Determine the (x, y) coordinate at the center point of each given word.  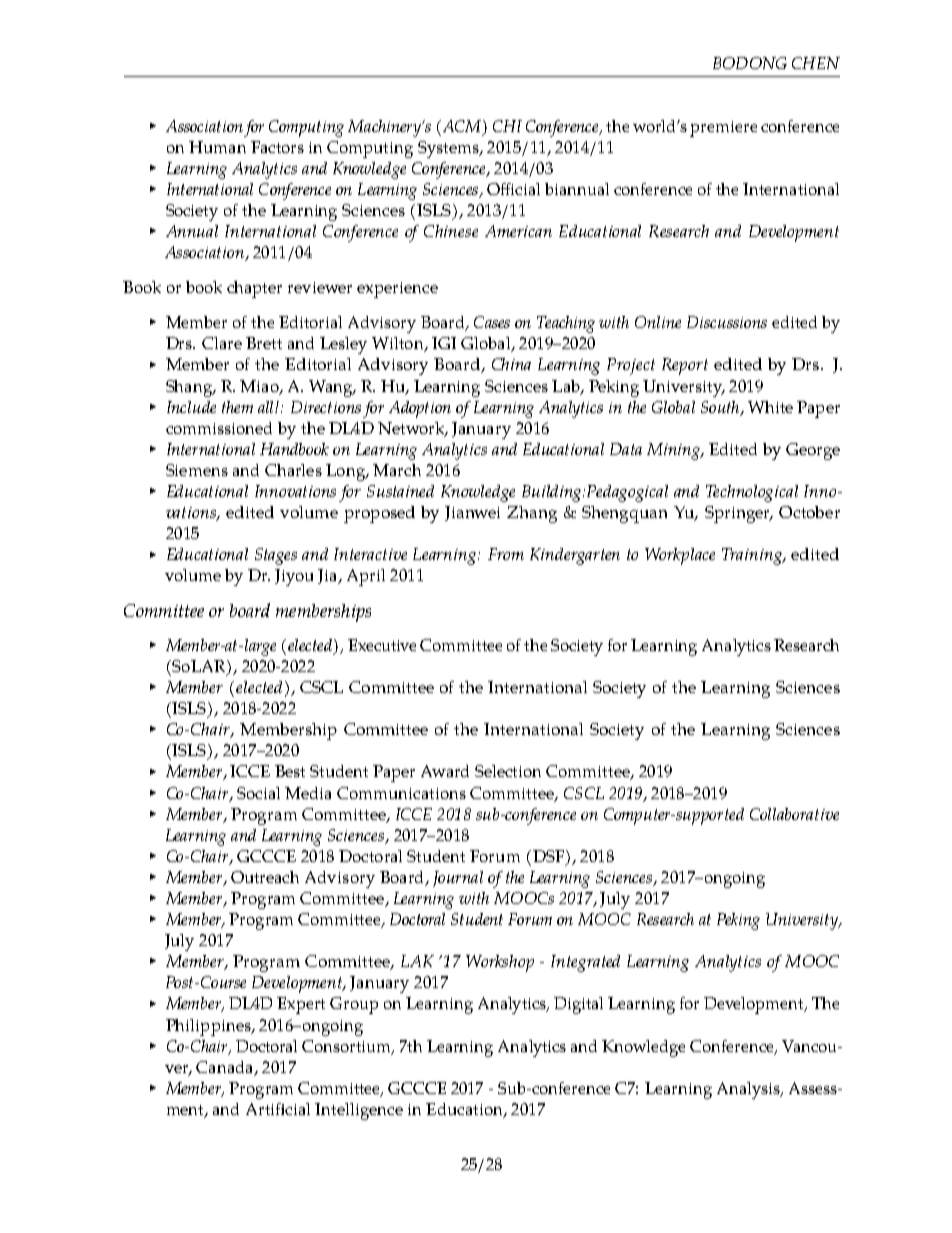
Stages (276, 556)
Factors (277, 147)
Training (753, 556)
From (506, 554)
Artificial (278, 1109)
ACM (460, 126)
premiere (723, 129)
